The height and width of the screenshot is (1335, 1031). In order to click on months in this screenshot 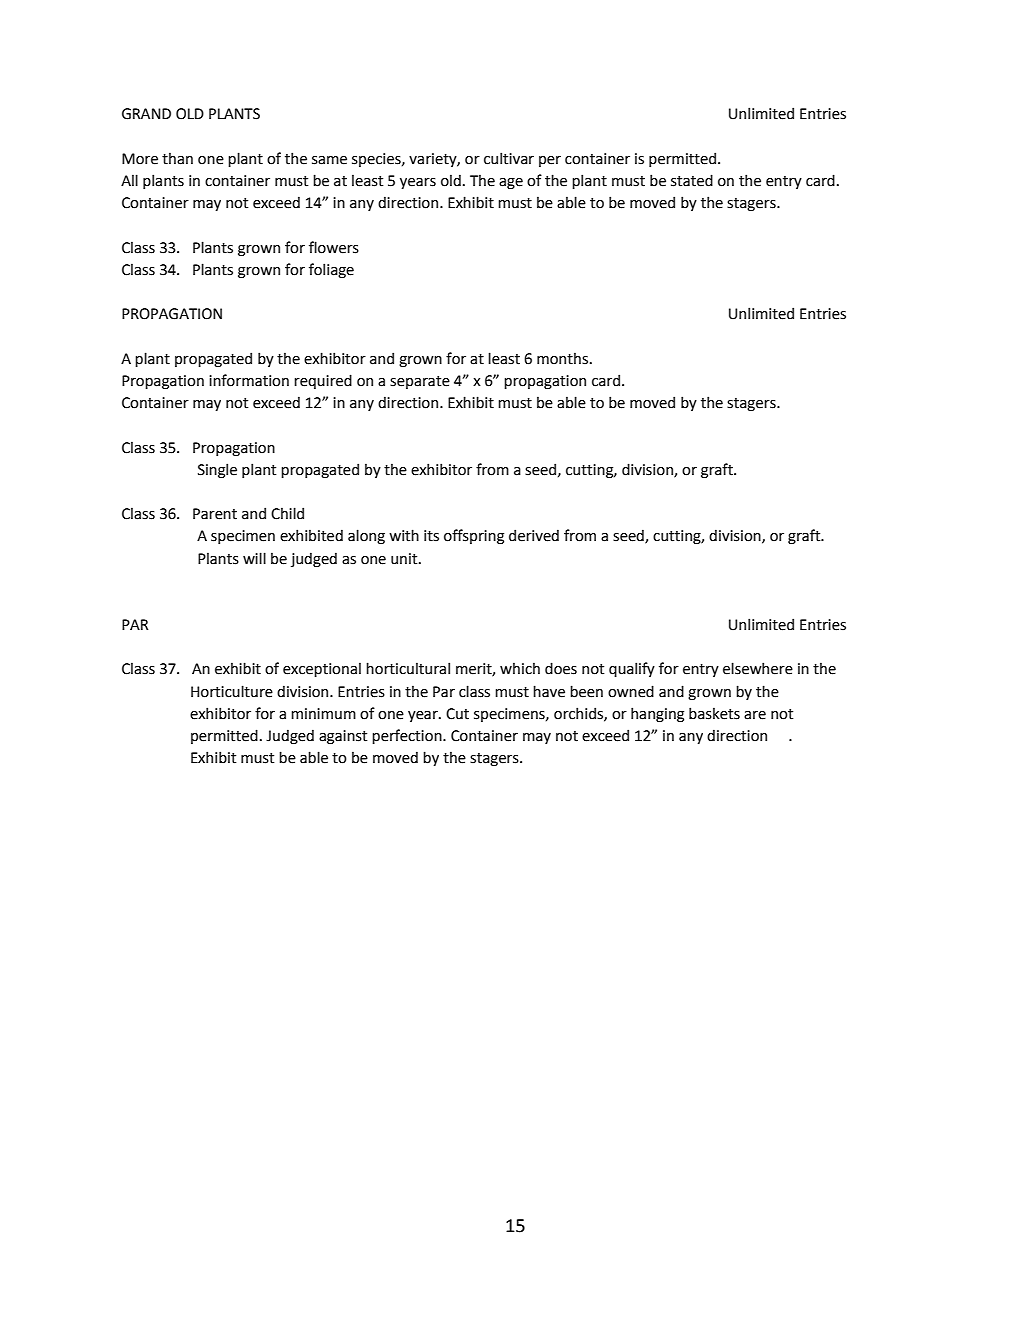, I will do `click(562, 358)`.
